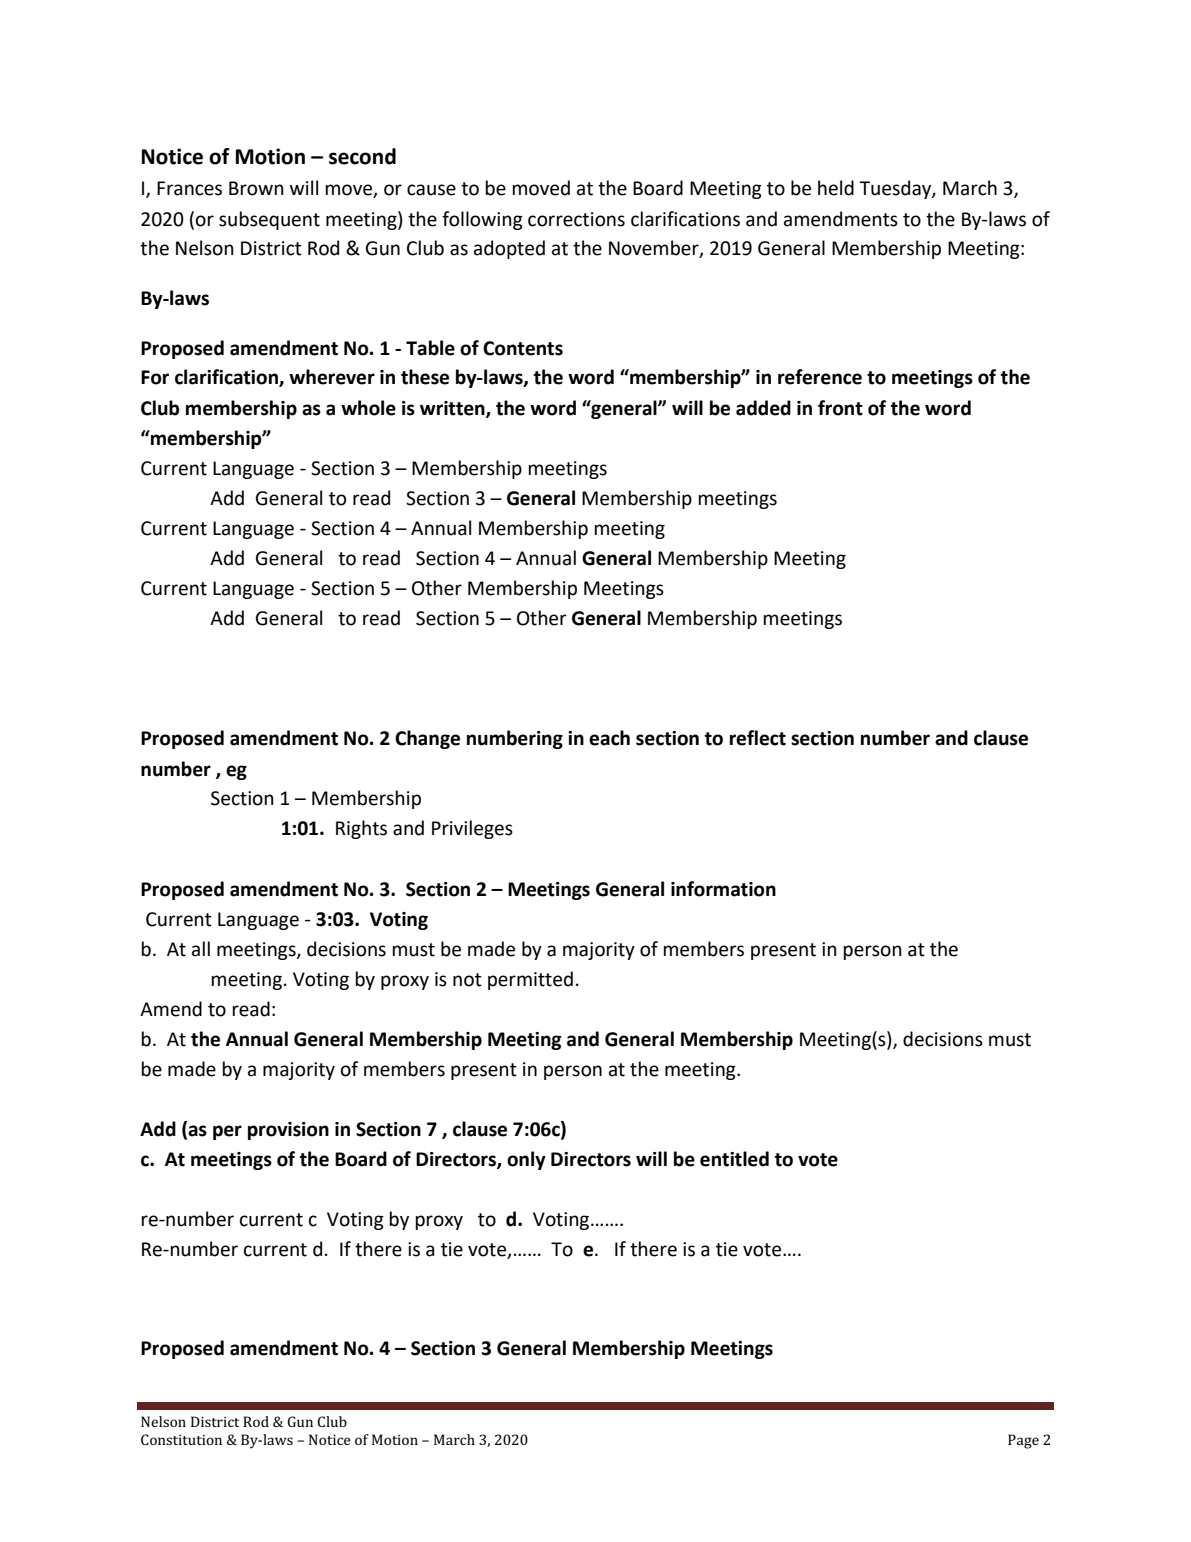 The width and height of the screenshot is (1191, 1542). I want to click on each, so click(609, 738).
